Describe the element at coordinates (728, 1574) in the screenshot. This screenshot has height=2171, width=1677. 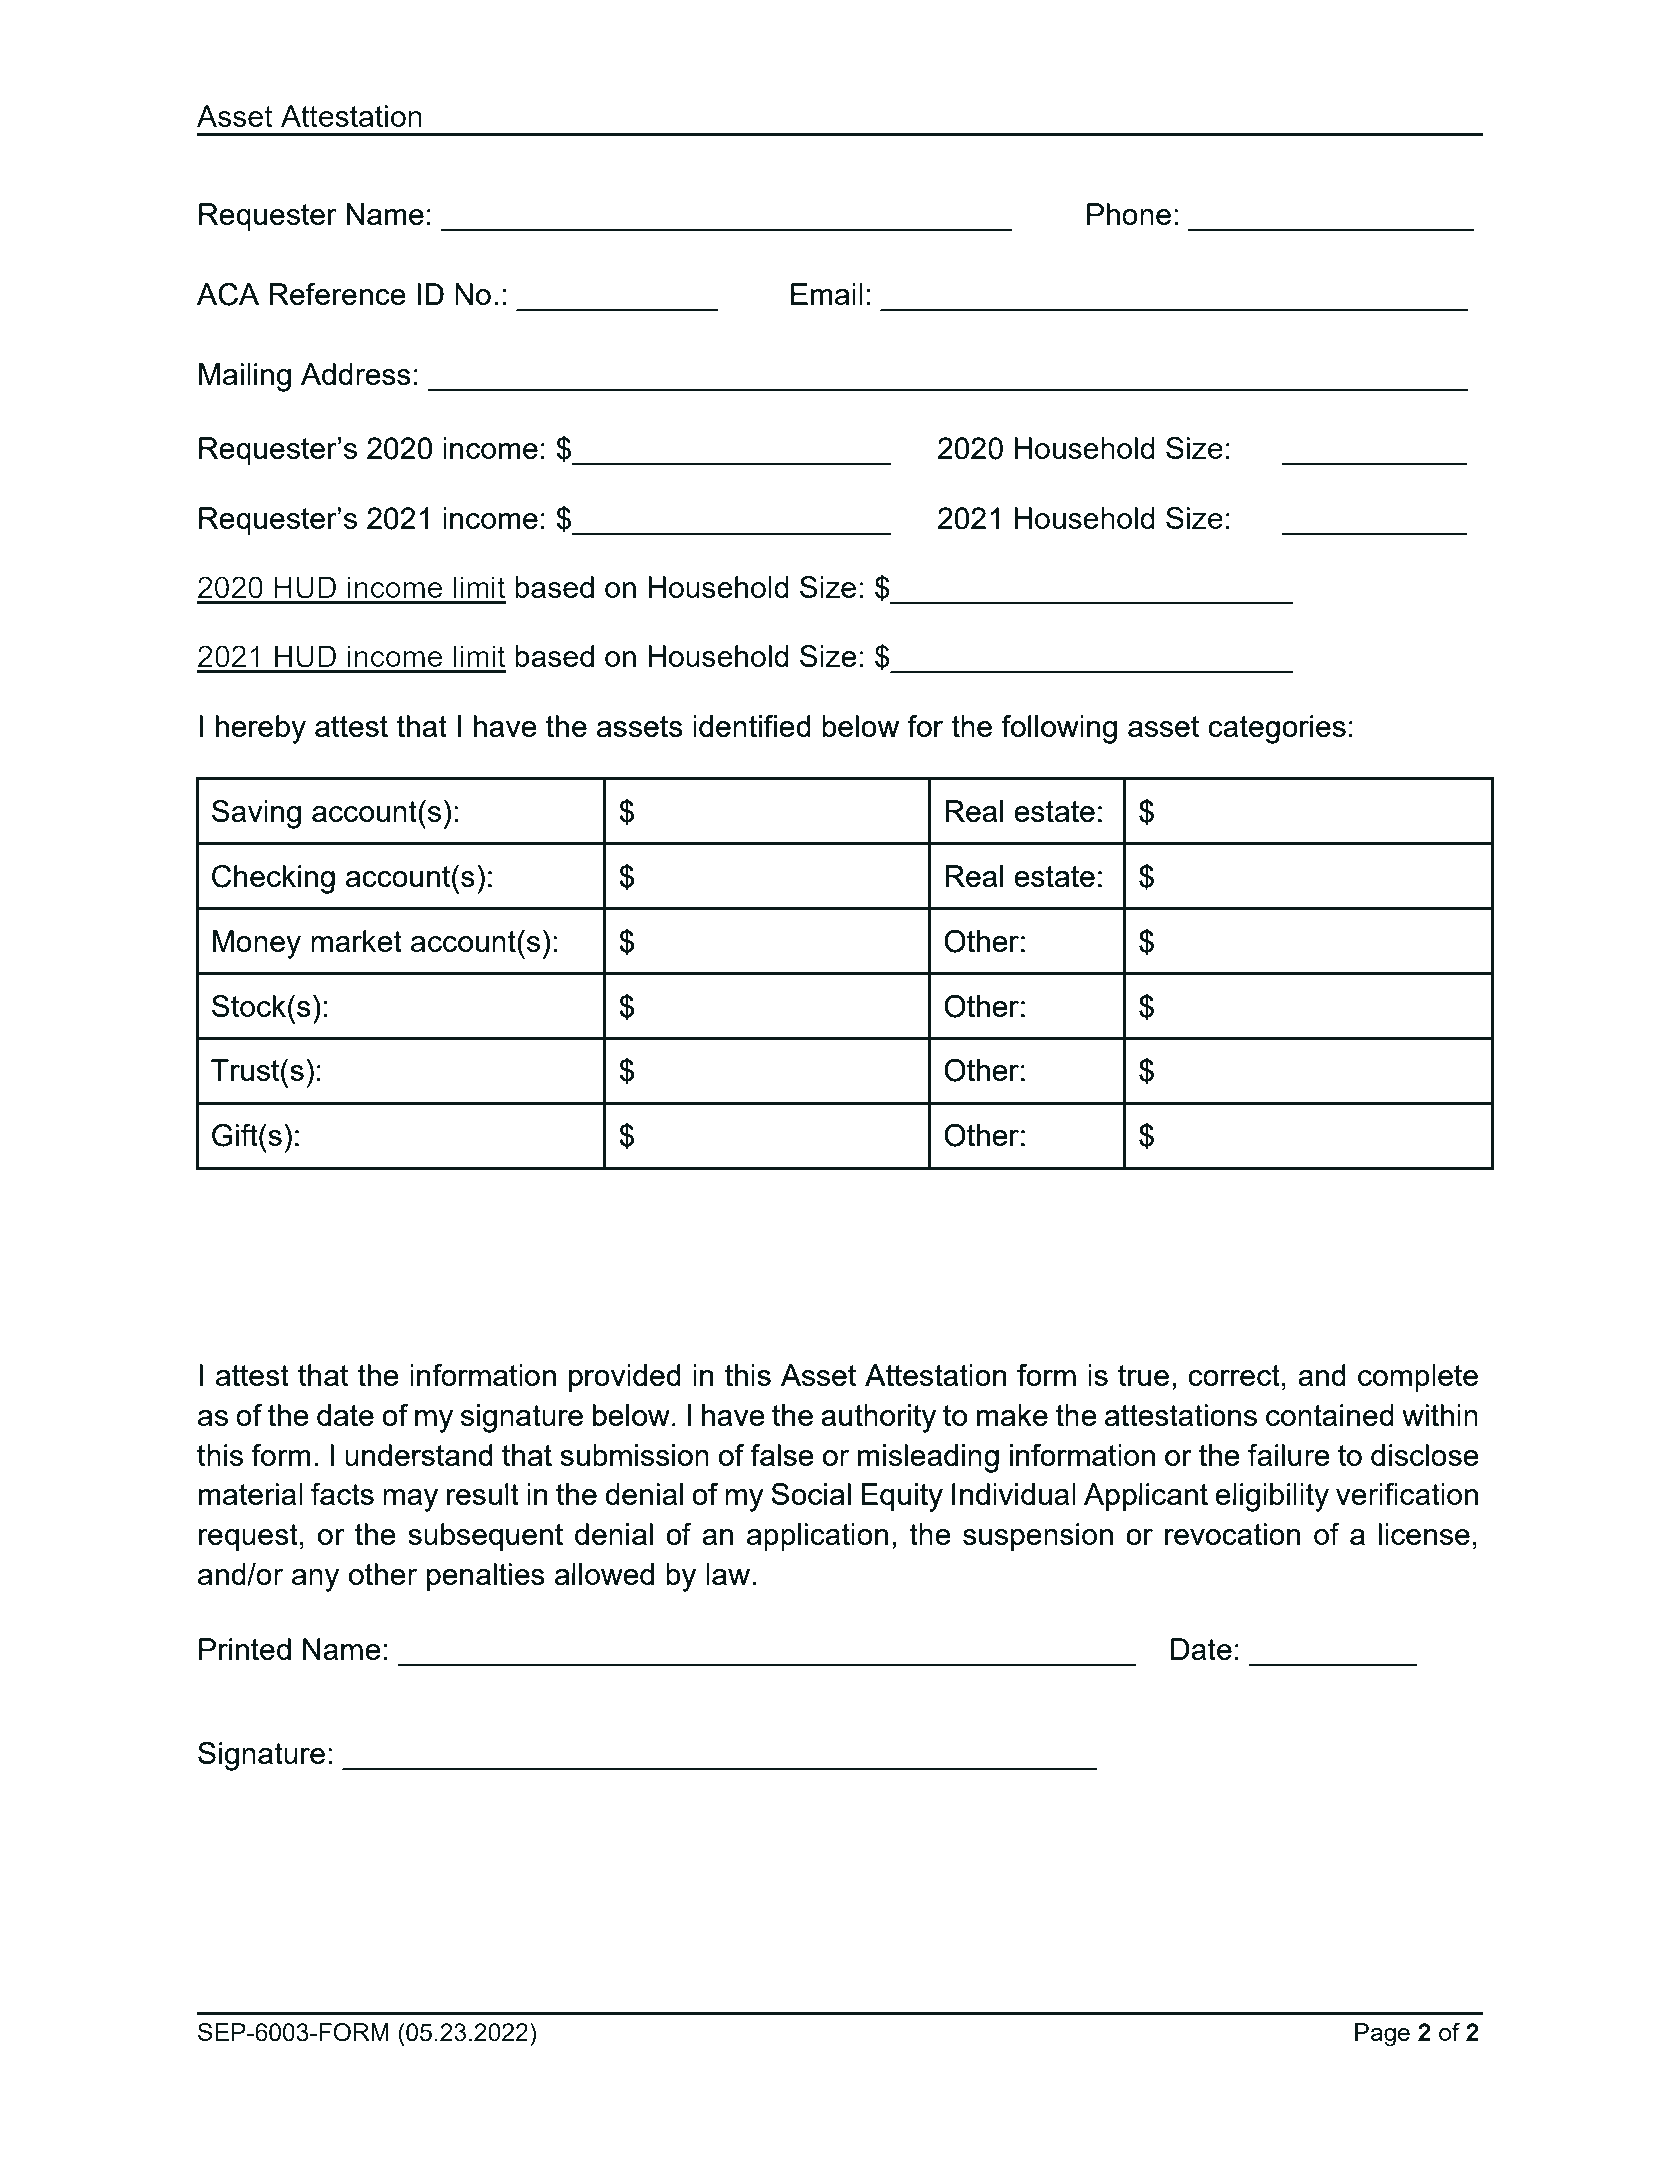
I see `law` at that location.
